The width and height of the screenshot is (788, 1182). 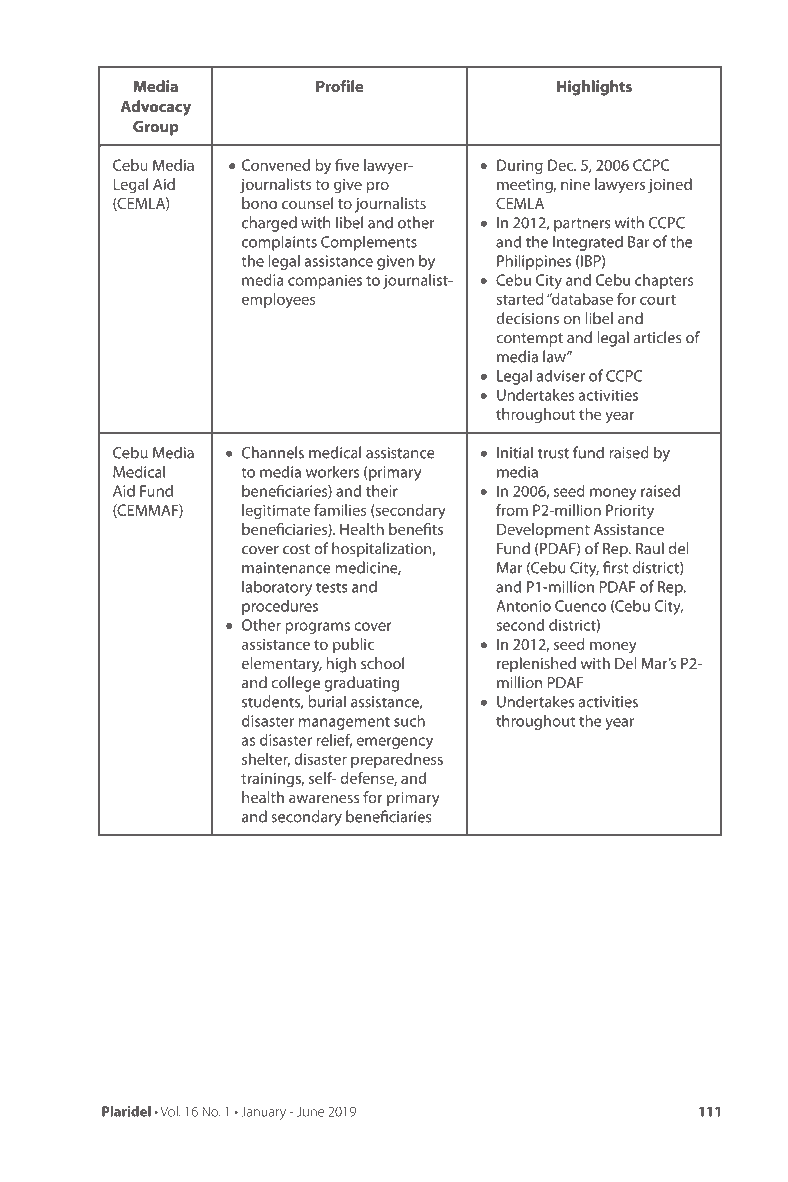 I want to click on nine, so click(x=575, y=184).
